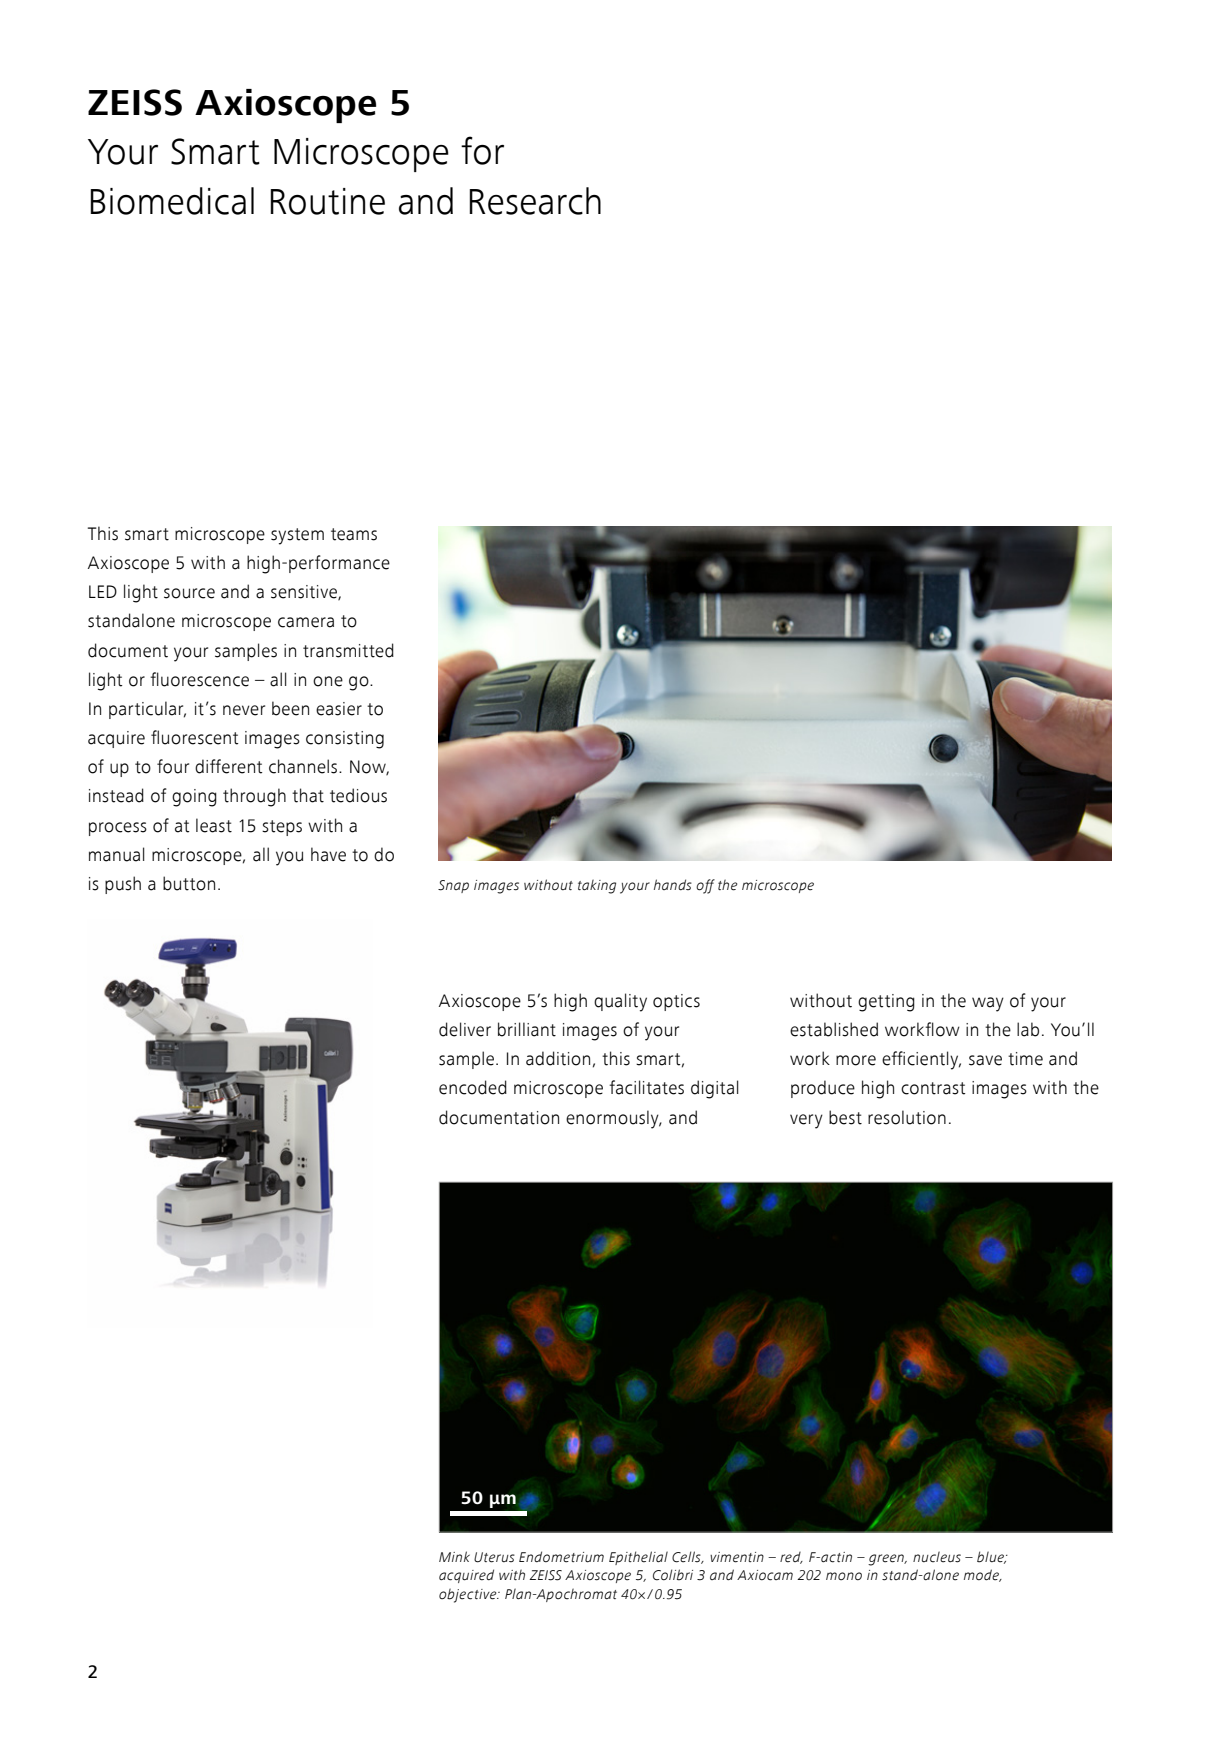 Image resolution: width=1229 pixels, height=1737 pixels. What do you see at coordinates (597, 886) in the screenshot?
I see `taking` at bounding box center [597, 886].
